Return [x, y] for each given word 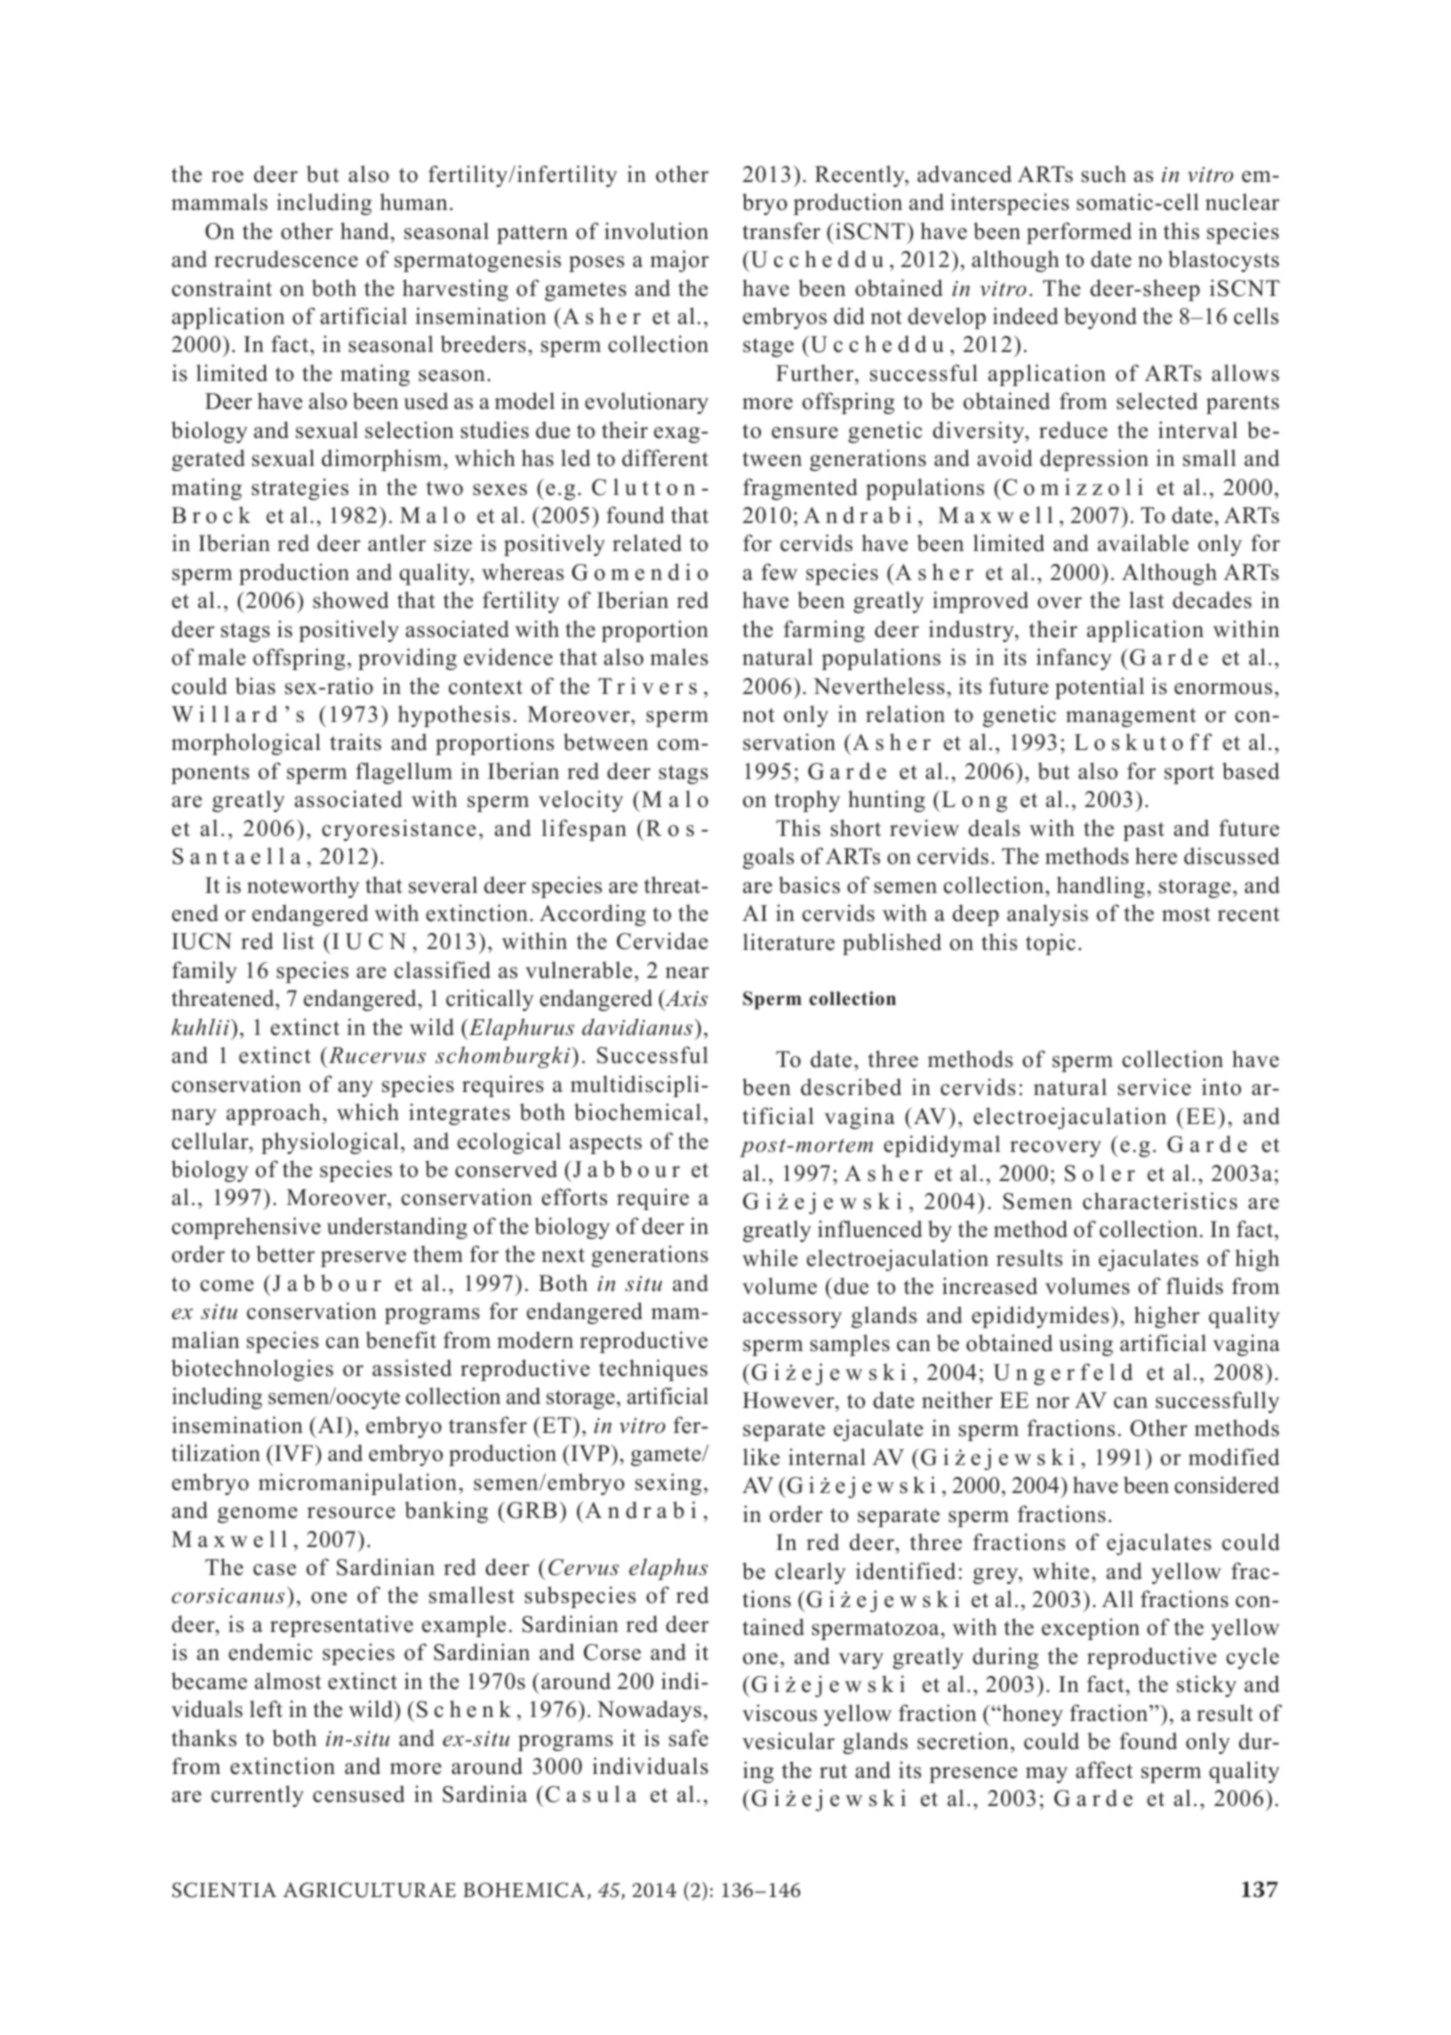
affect [1104, 1770]
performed [1079, 233]
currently [257, 1796]
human [413, 202]
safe [688, 1738]
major [679, 261]
